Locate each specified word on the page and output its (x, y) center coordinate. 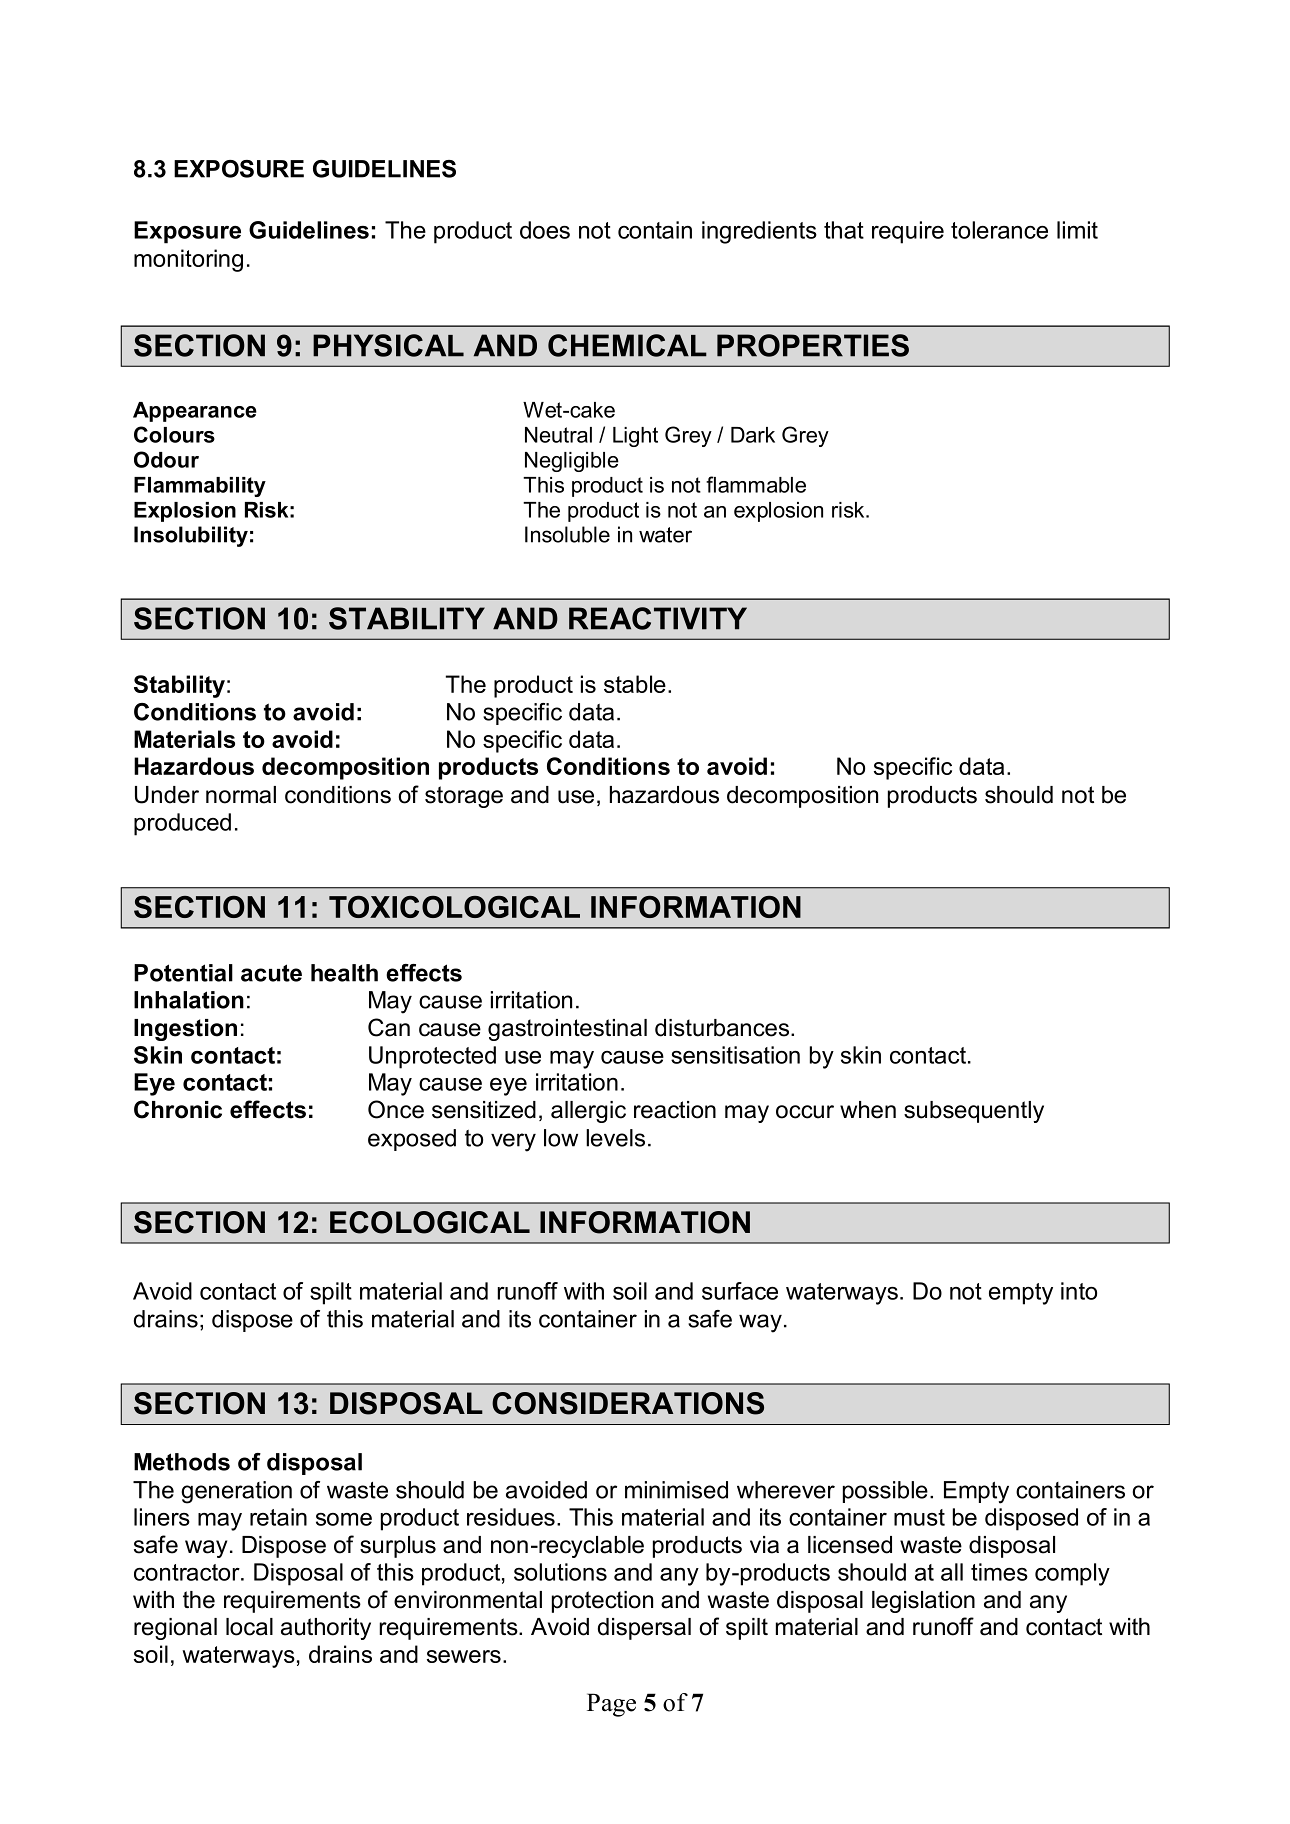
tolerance (999, 230)
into (1079, 1291)
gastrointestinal (567, 1030)
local (249, 1627)
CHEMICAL (627, 345)
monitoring (188, 260)
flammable (756, 484)
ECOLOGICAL (430, 1222)
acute (271, 973)
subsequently (974, 1112)
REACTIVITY (658, 618)
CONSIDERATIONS (628, 1403)
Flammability (200, 487)
